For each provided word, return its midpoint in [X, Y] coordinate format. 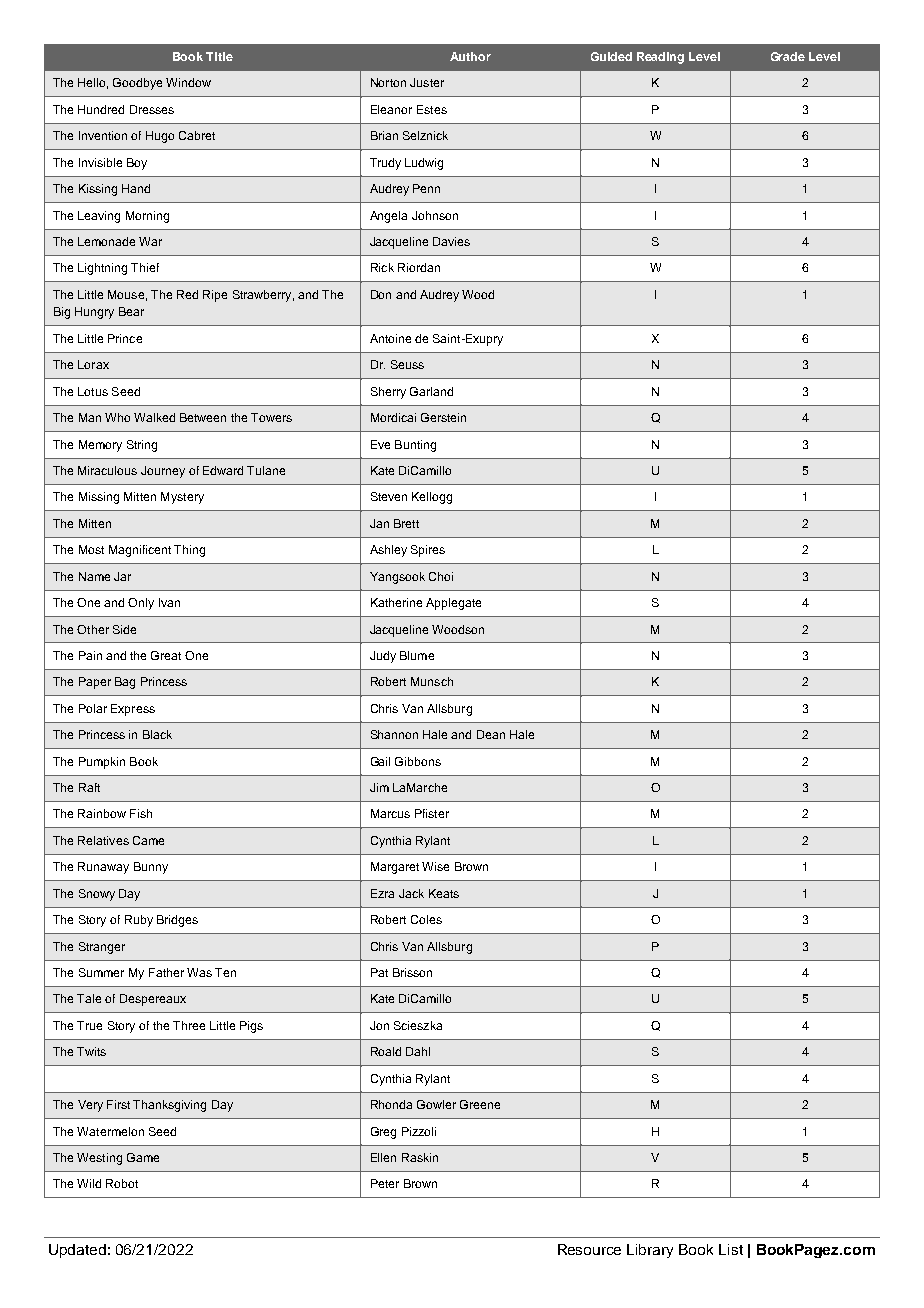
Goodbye [137, 84]
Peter [385, 1183]
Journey [163, 472]
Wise [435, 866]
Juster [427, 82]
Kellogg [432, 498]
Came [148, 840]
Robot [122, 1183]
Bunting [415, 446]
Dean [491, 734]
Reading [660, 58]
